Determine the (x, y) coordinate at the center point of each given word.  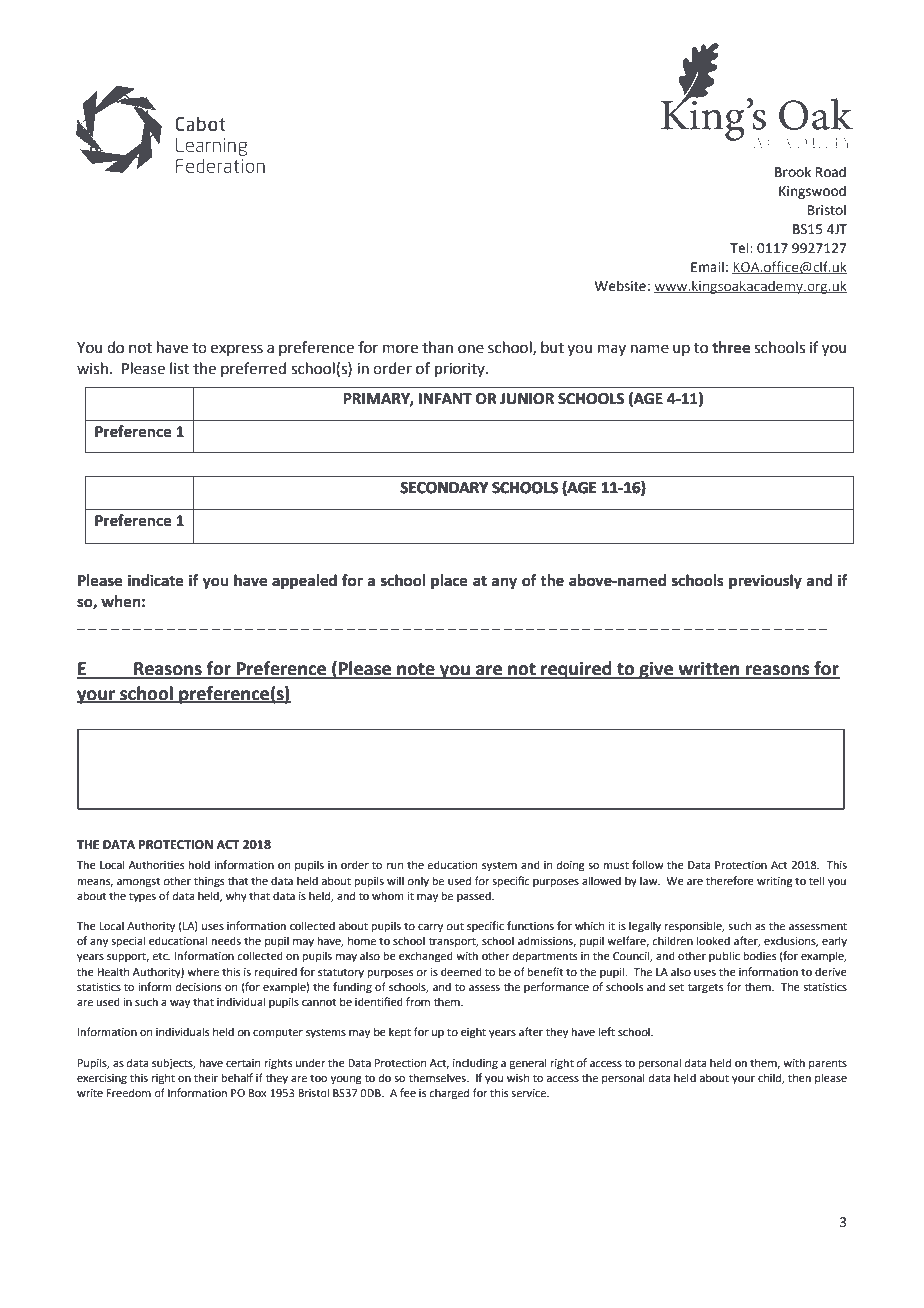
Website (620, 286)
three (731, 347)
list (180, 368)
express (237, 350)
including (475, 1064)
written (709, 669)
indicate (156, 580)
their (206, 1077)
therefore (730, 880)
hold (199, 864)
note (416, 670)
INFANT (445, 398)
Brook (793, 172)
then (799, 1077)
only (418, 882)
